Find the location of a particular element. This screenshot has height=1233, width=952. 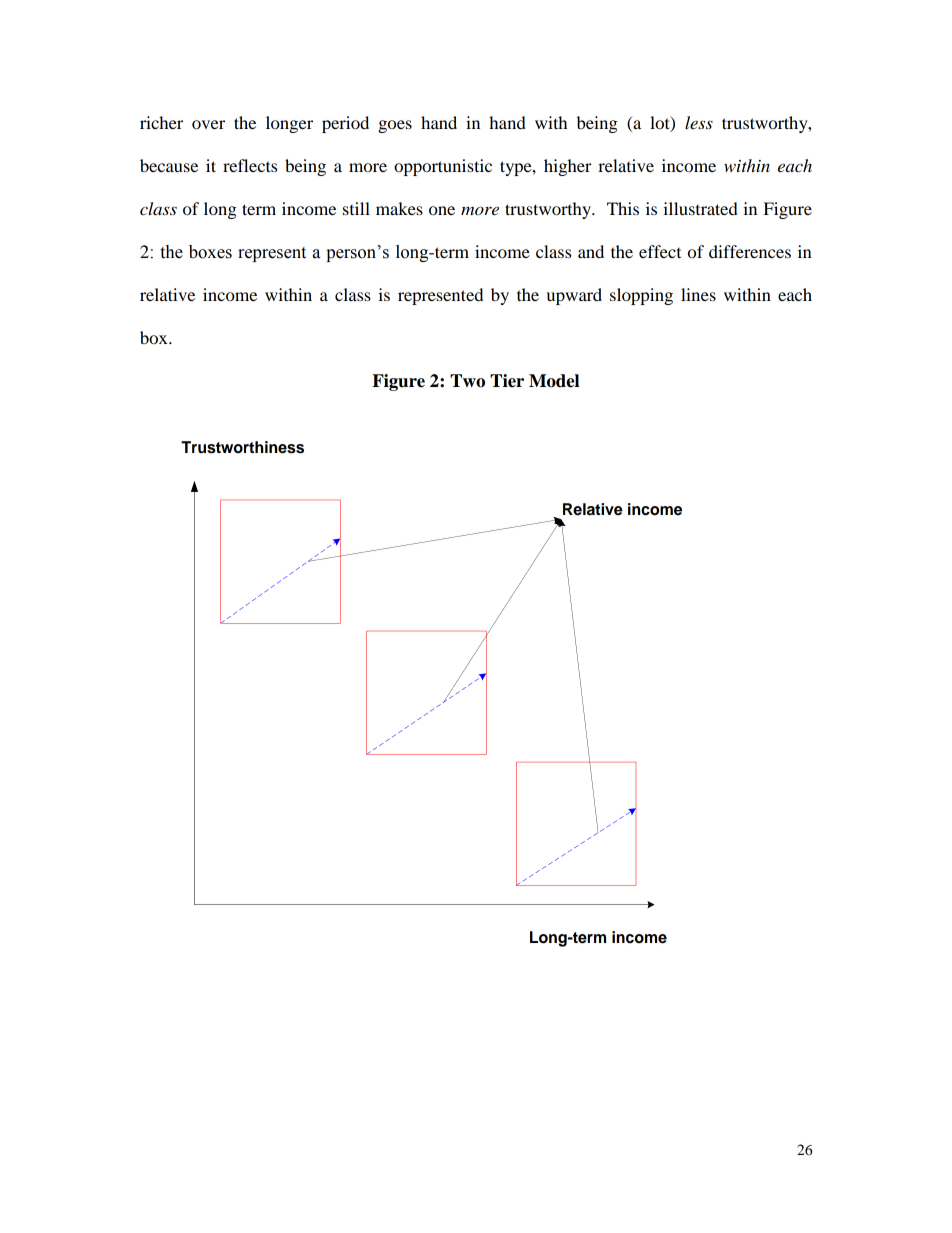

less is located at coordinates (699, 122).
